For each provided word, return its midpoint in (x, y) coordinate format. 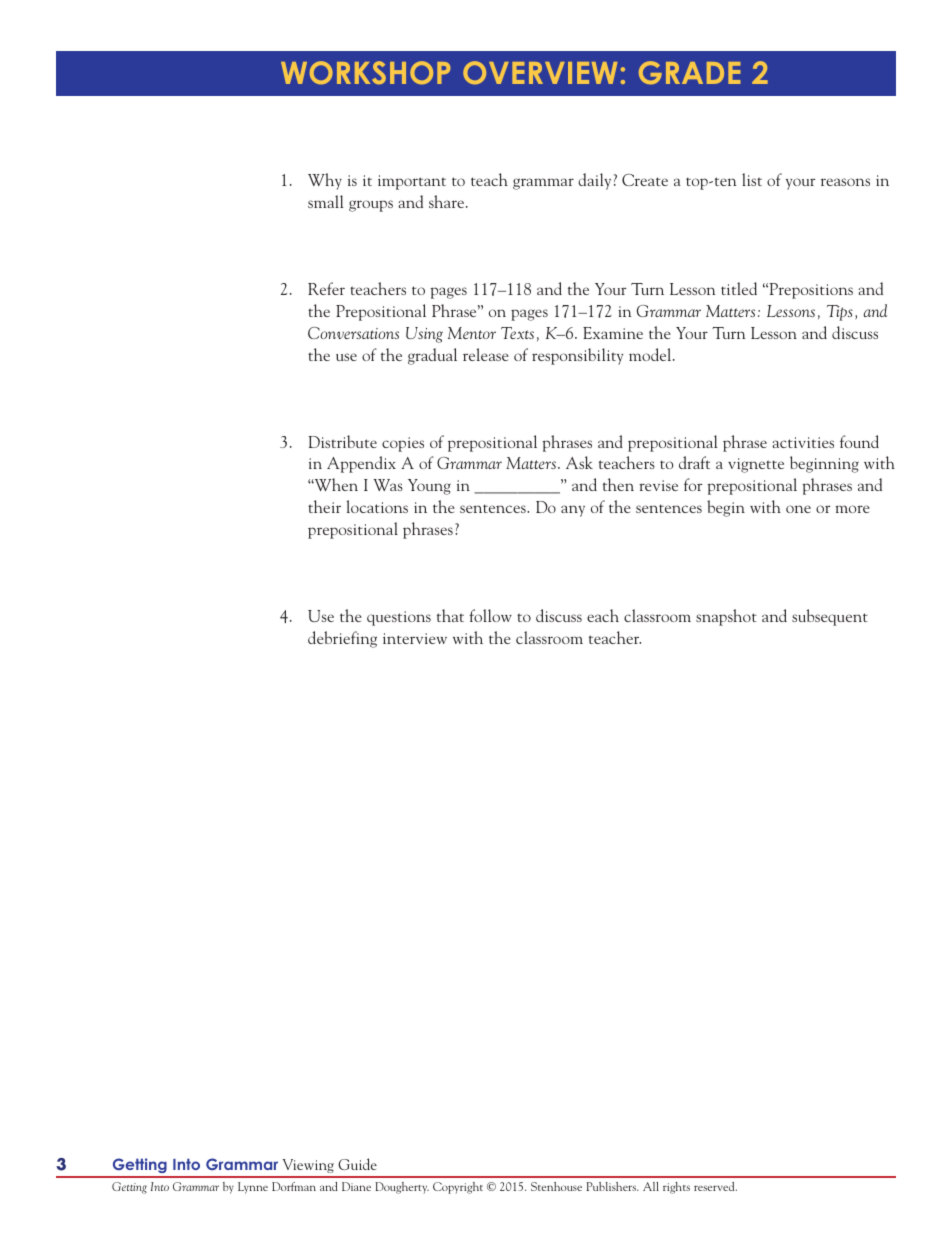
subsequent (830, 617)
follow (490, 615)
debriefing (342, 639)
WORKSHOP (365, 72)
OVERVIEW (540, 72)
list (752, 179)
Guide (357, 1164)
